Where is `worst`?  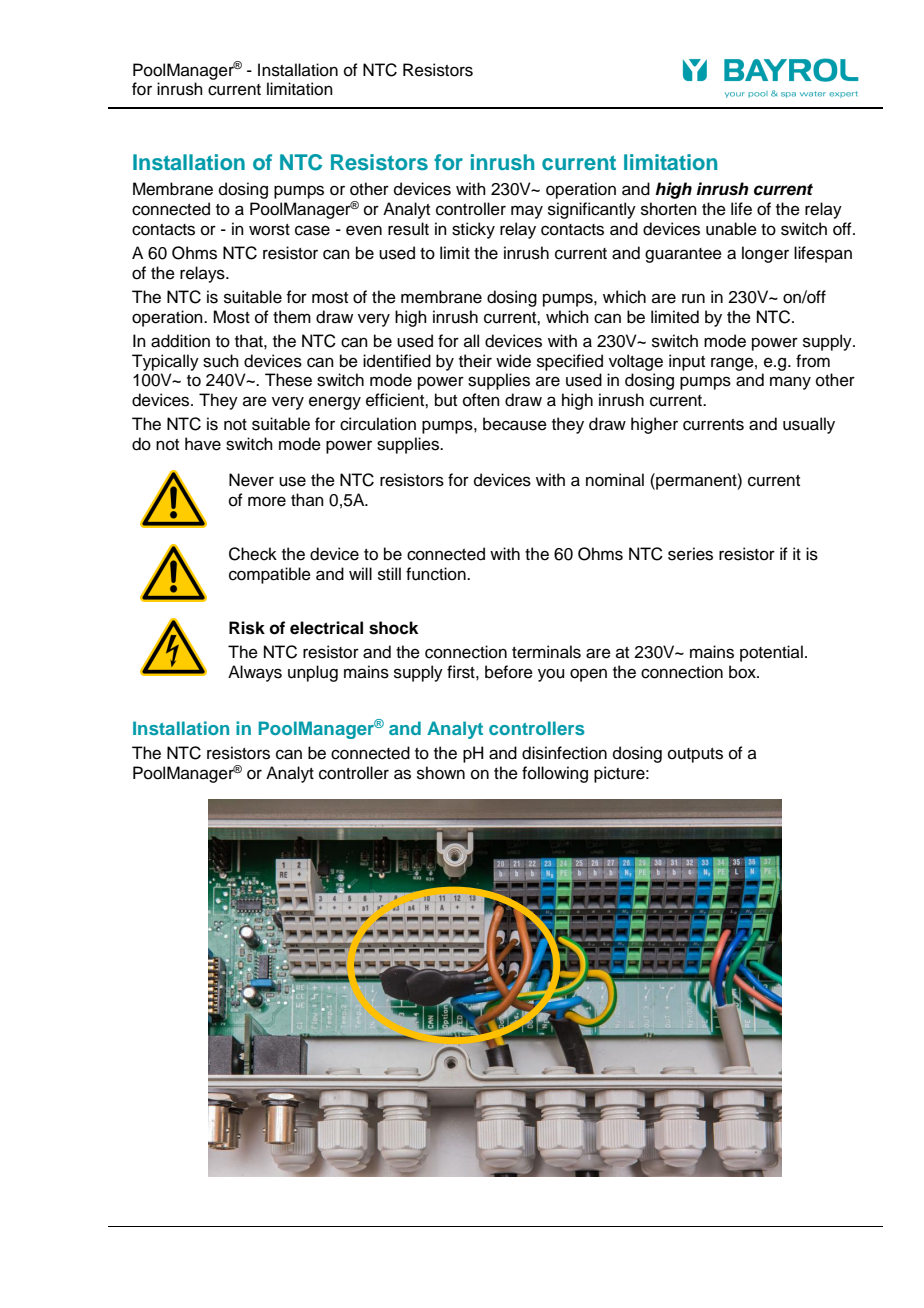
worst is located at coordinates (269, 230).
